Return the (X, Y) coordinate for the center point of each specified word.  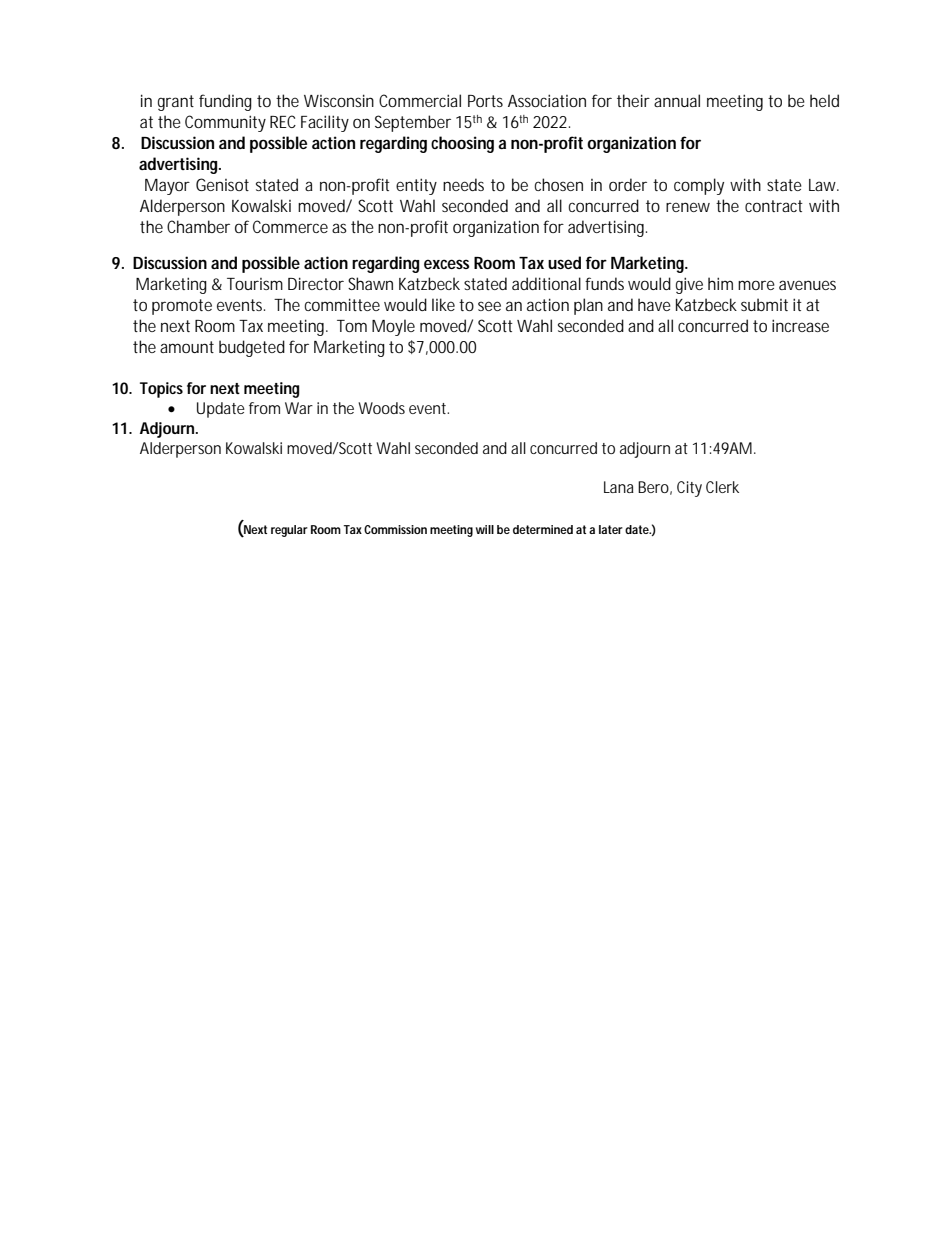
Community (225, 123)
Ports (485, 101)
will (485, 529)
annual (677, 100)
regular (289, 531)
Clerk (722, 487)
